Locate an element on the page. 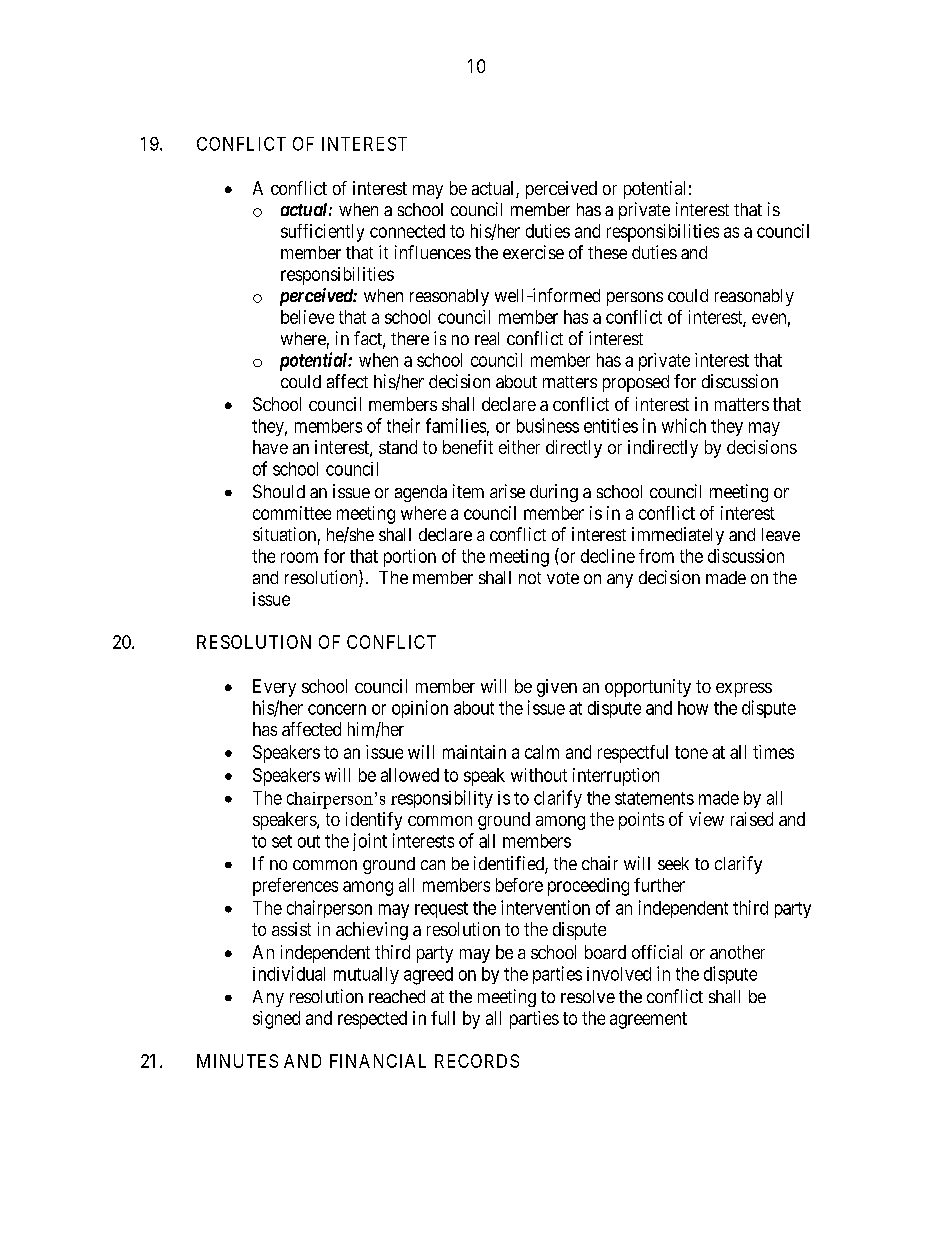  agreement is located at coordinates (648, 1020).
